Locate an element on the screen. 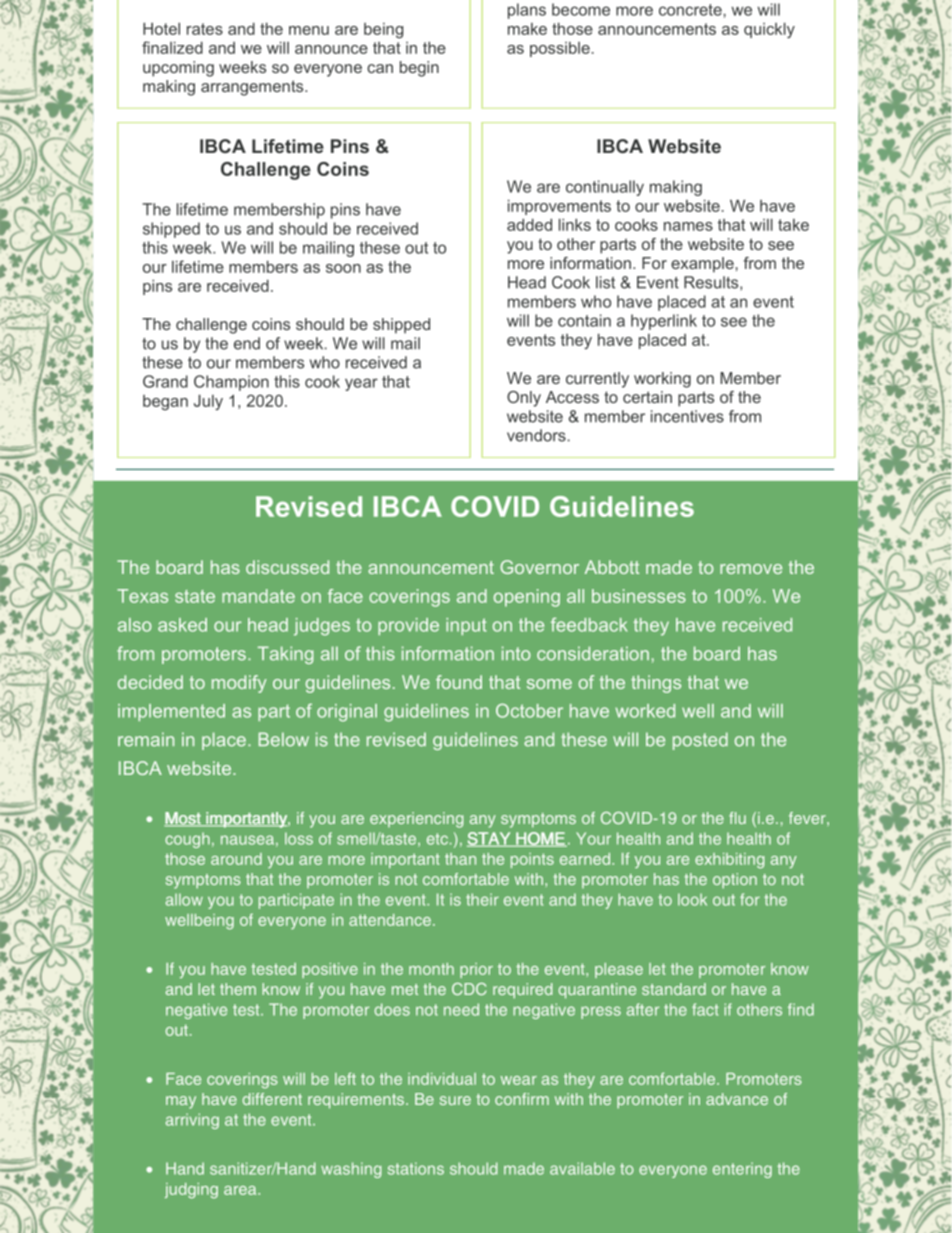 Image resolution: width=952 pixels, height=1233 pixels. begin is located at coordinates (419, 69).
